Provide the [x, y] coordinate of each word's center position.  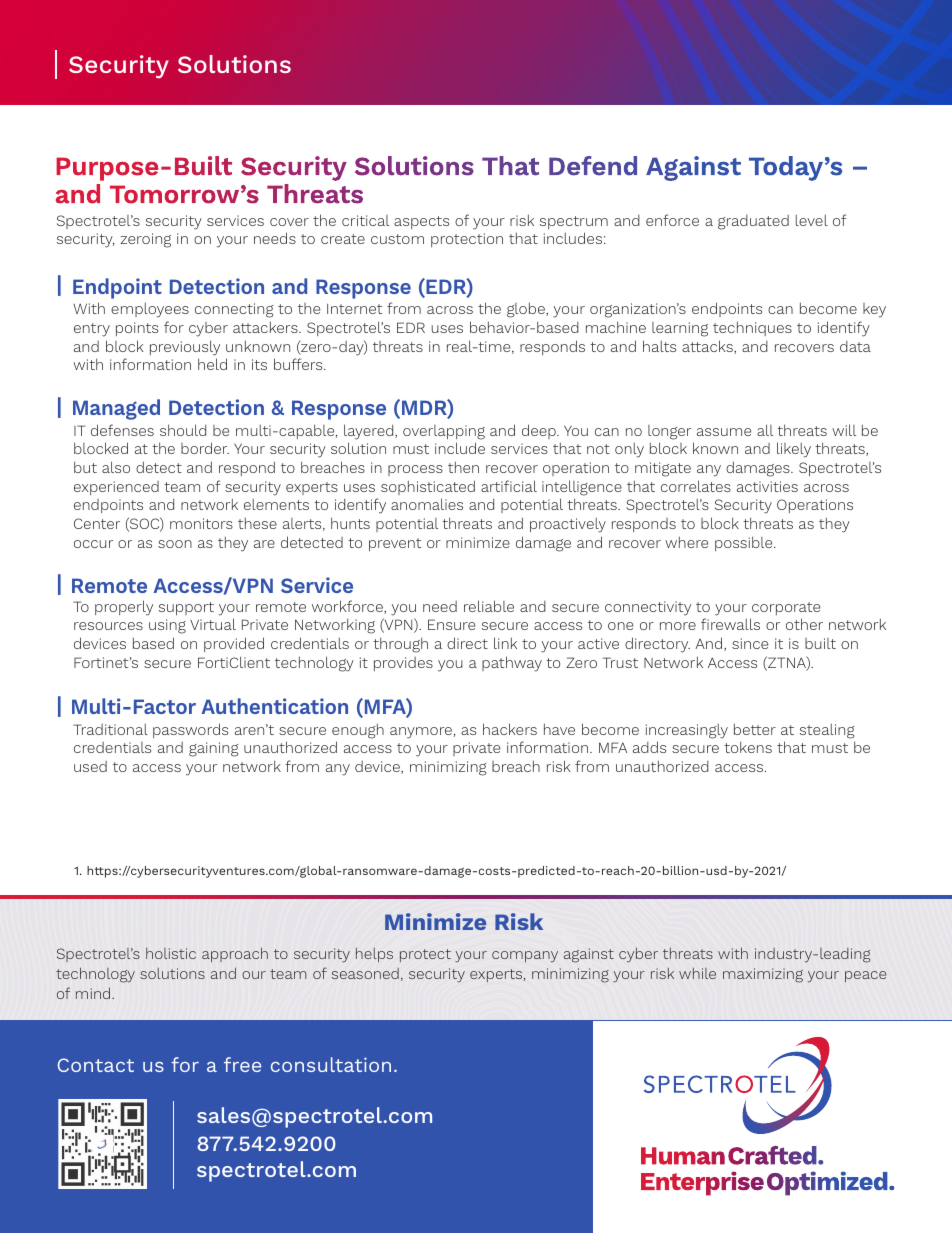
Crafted [773, 1155]
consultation [331, 1064]
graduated [753, 222]
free [242, 1064]
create [343, 239]
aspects [421, 222]
